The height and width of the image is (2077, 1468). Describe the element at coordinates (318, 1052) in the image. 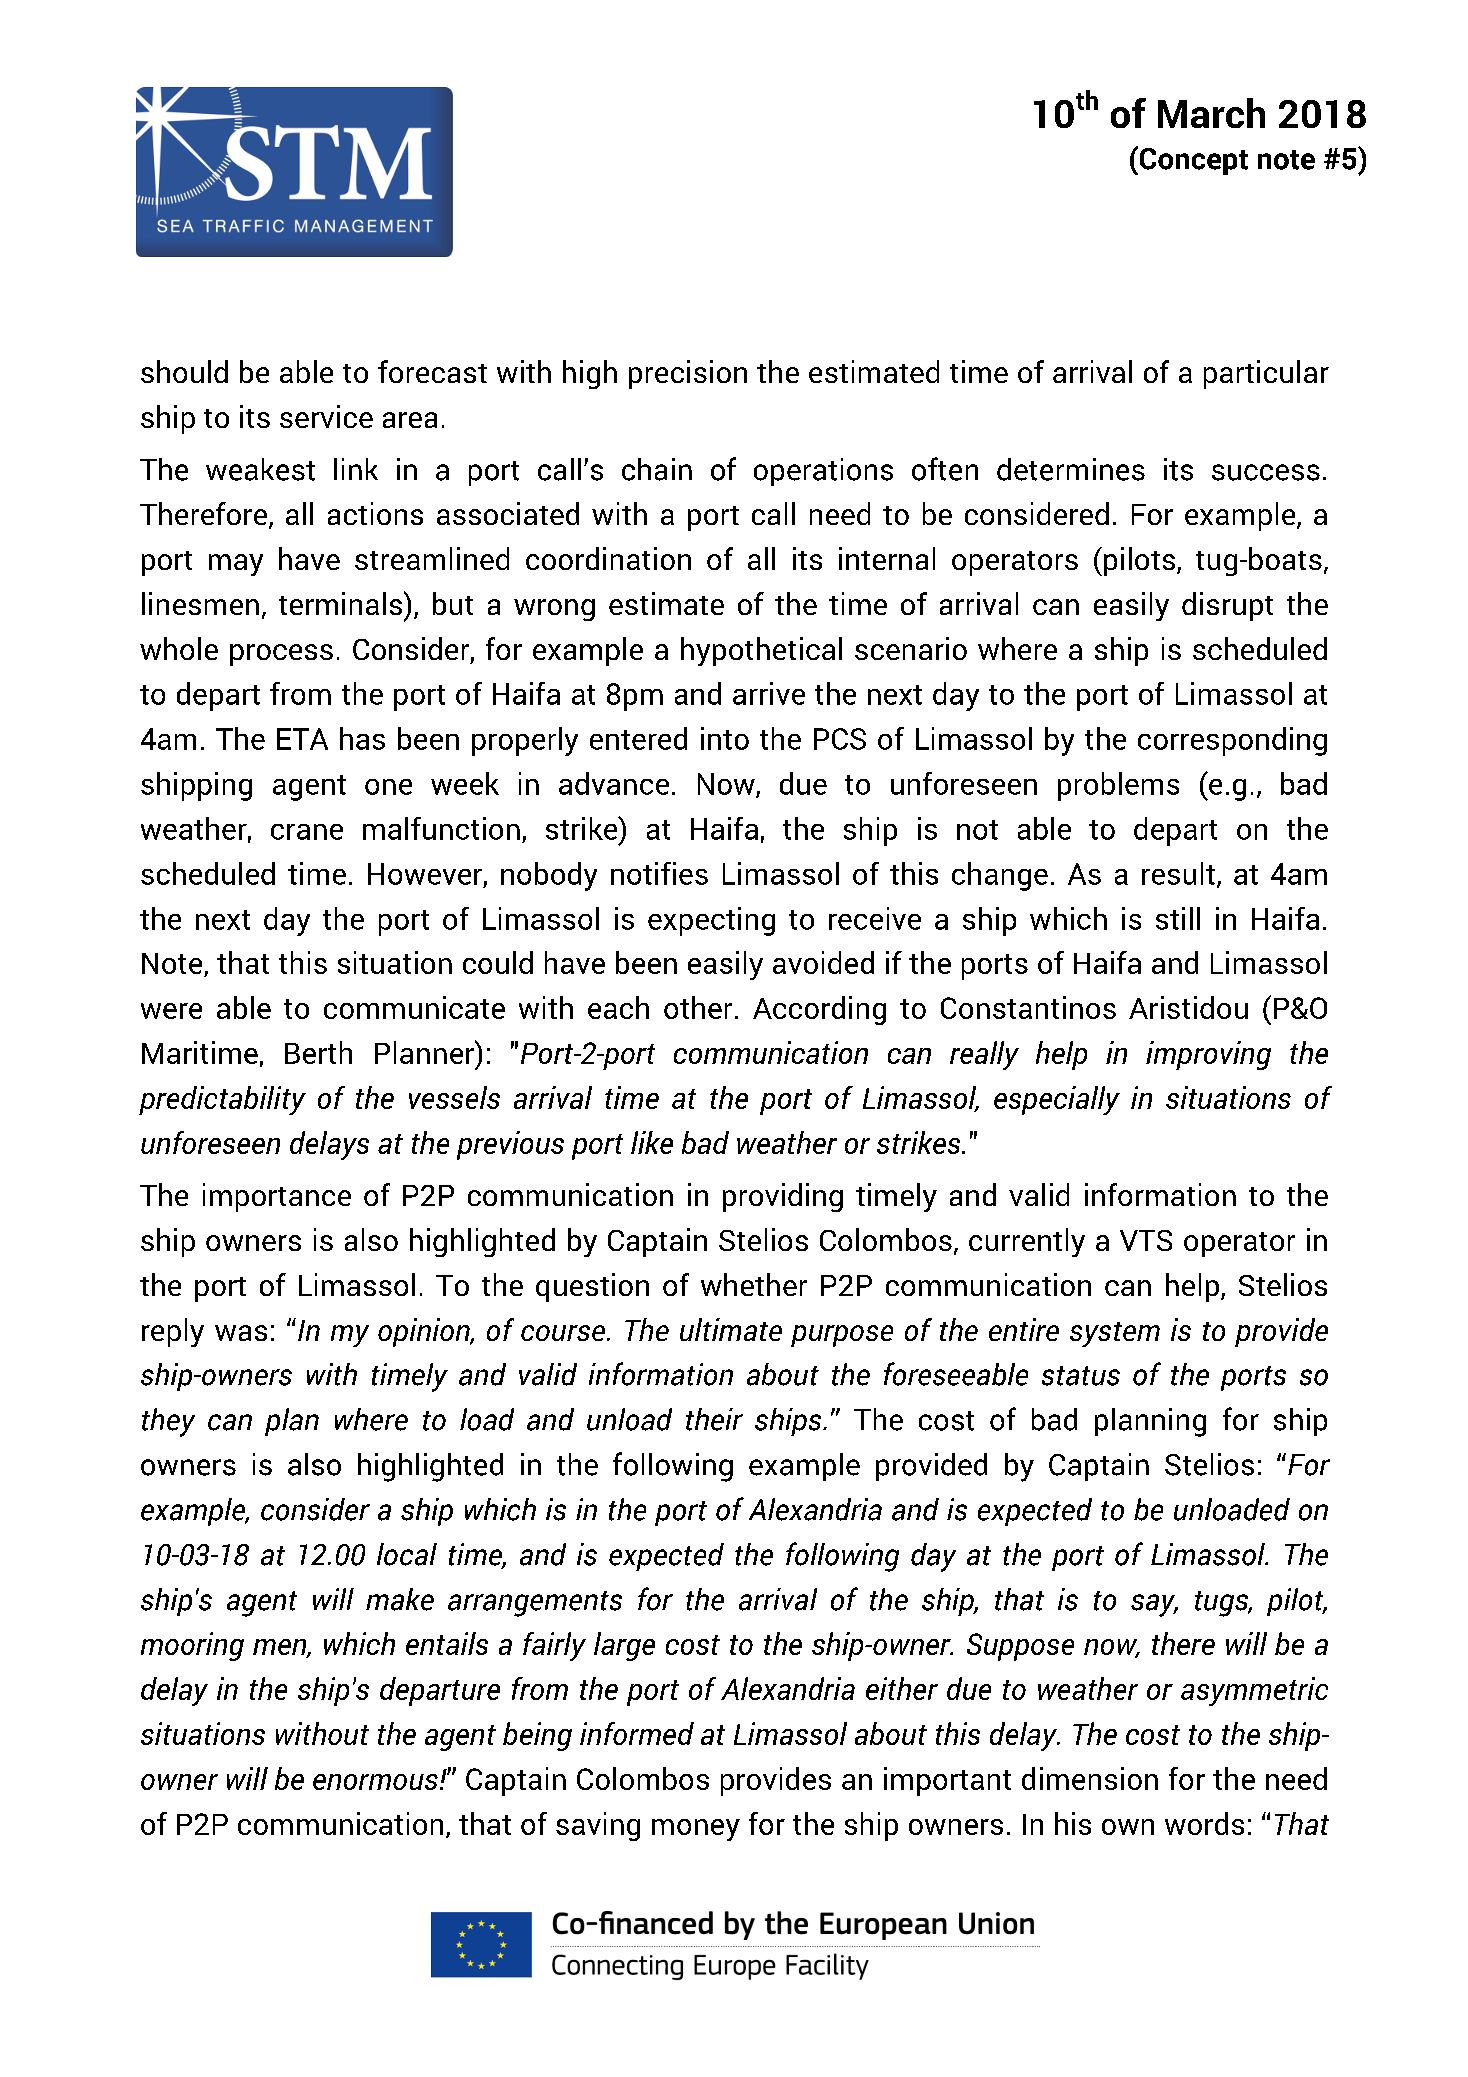

I see `Berth` at that location.
